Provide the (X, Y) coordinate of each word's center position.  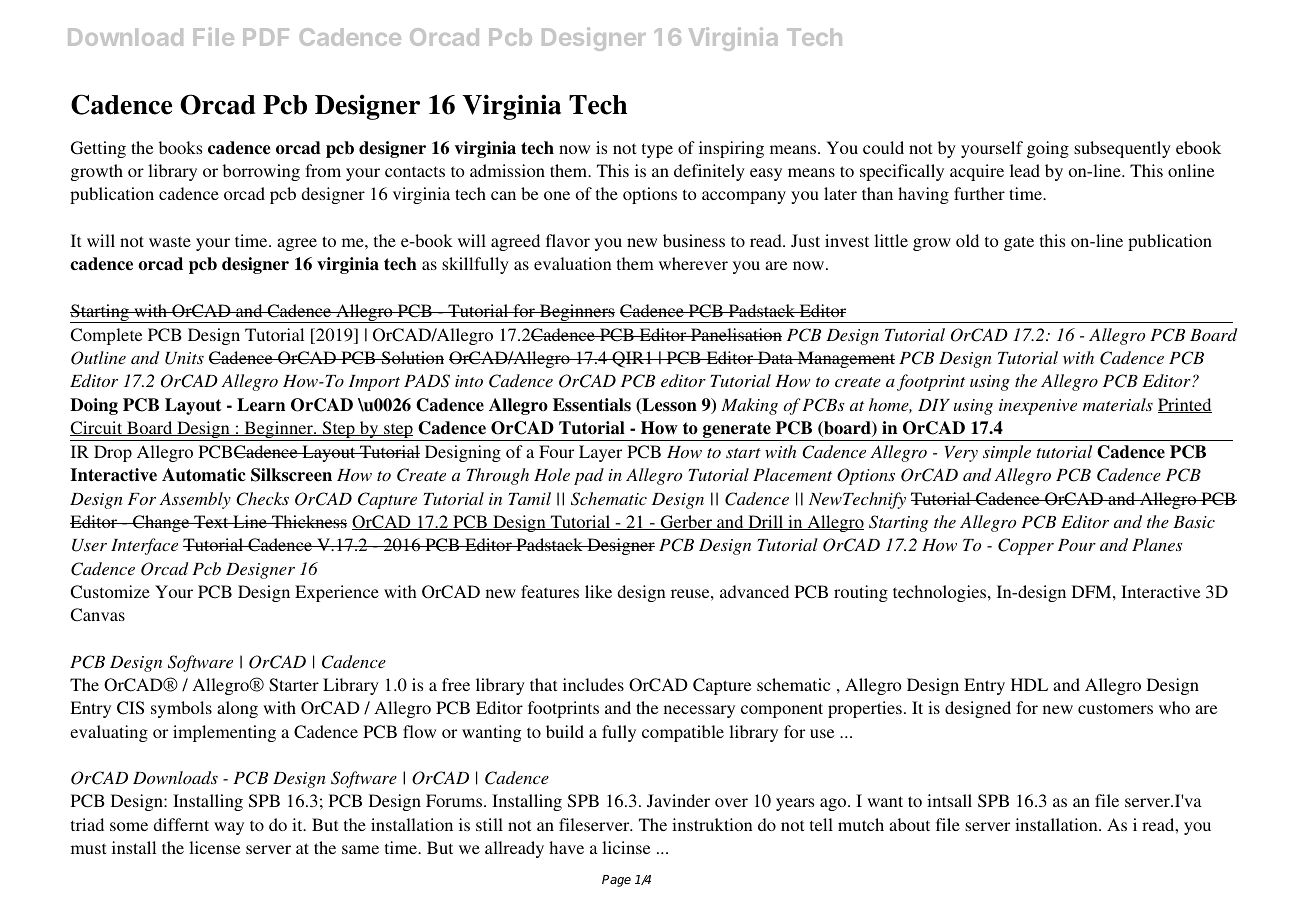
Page (616, 881)
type (657, 150)
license (214, 847)
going (1048, 149)
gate (1019, 243)
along (237, 709)
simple (1007, 453)
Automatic (204, 475)
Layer (600, 453)
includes (593, 684)
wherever (693, 263)
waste (170, 241)
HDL (1029, 684)
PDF (266, 37)
